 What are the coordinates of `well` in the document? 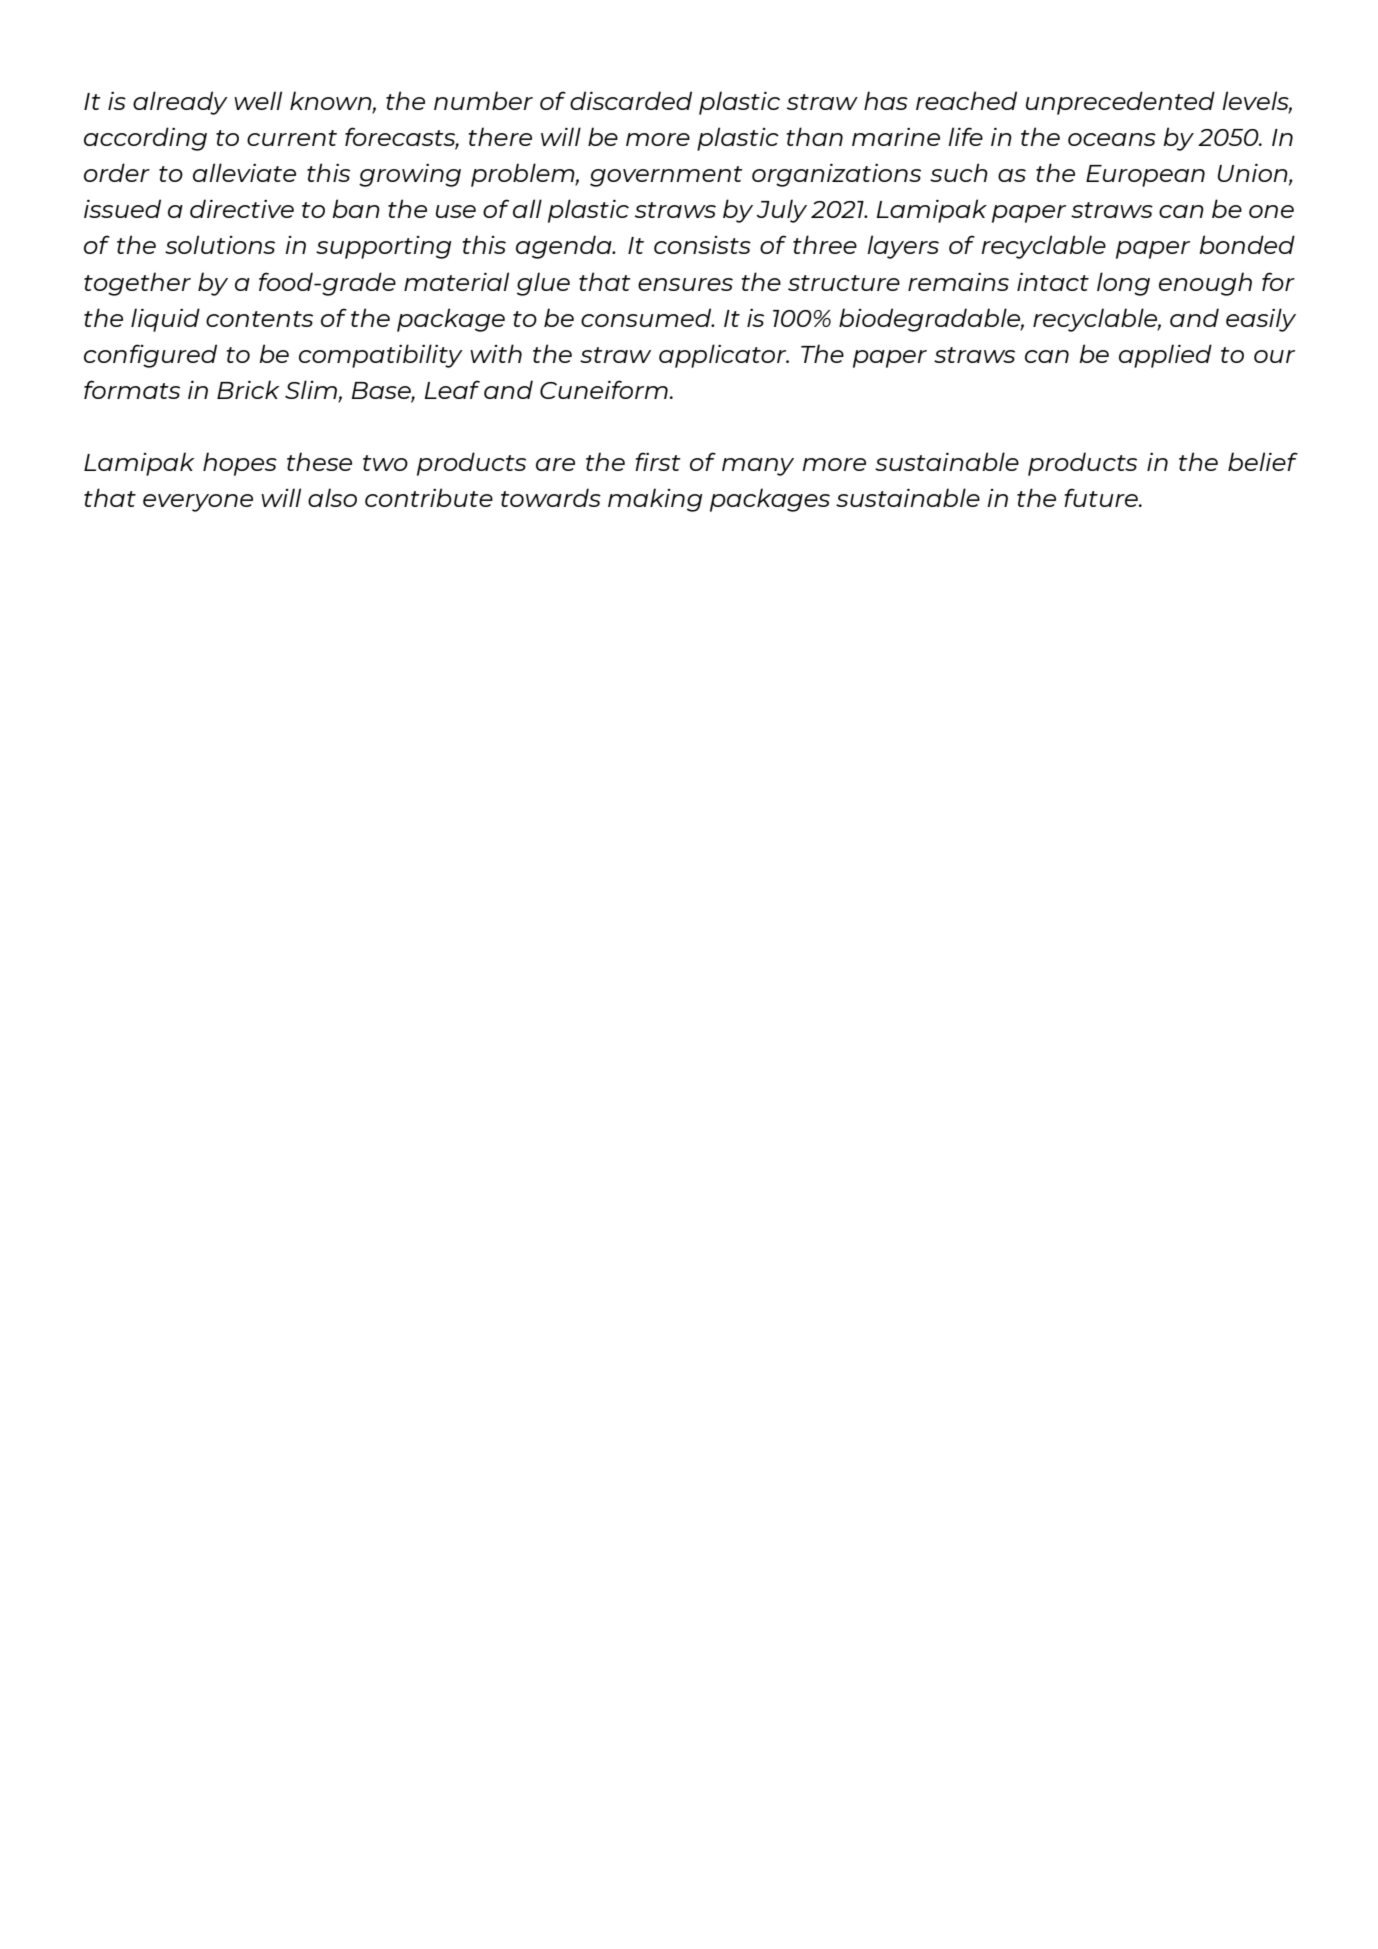 It's located at (258, 100).
